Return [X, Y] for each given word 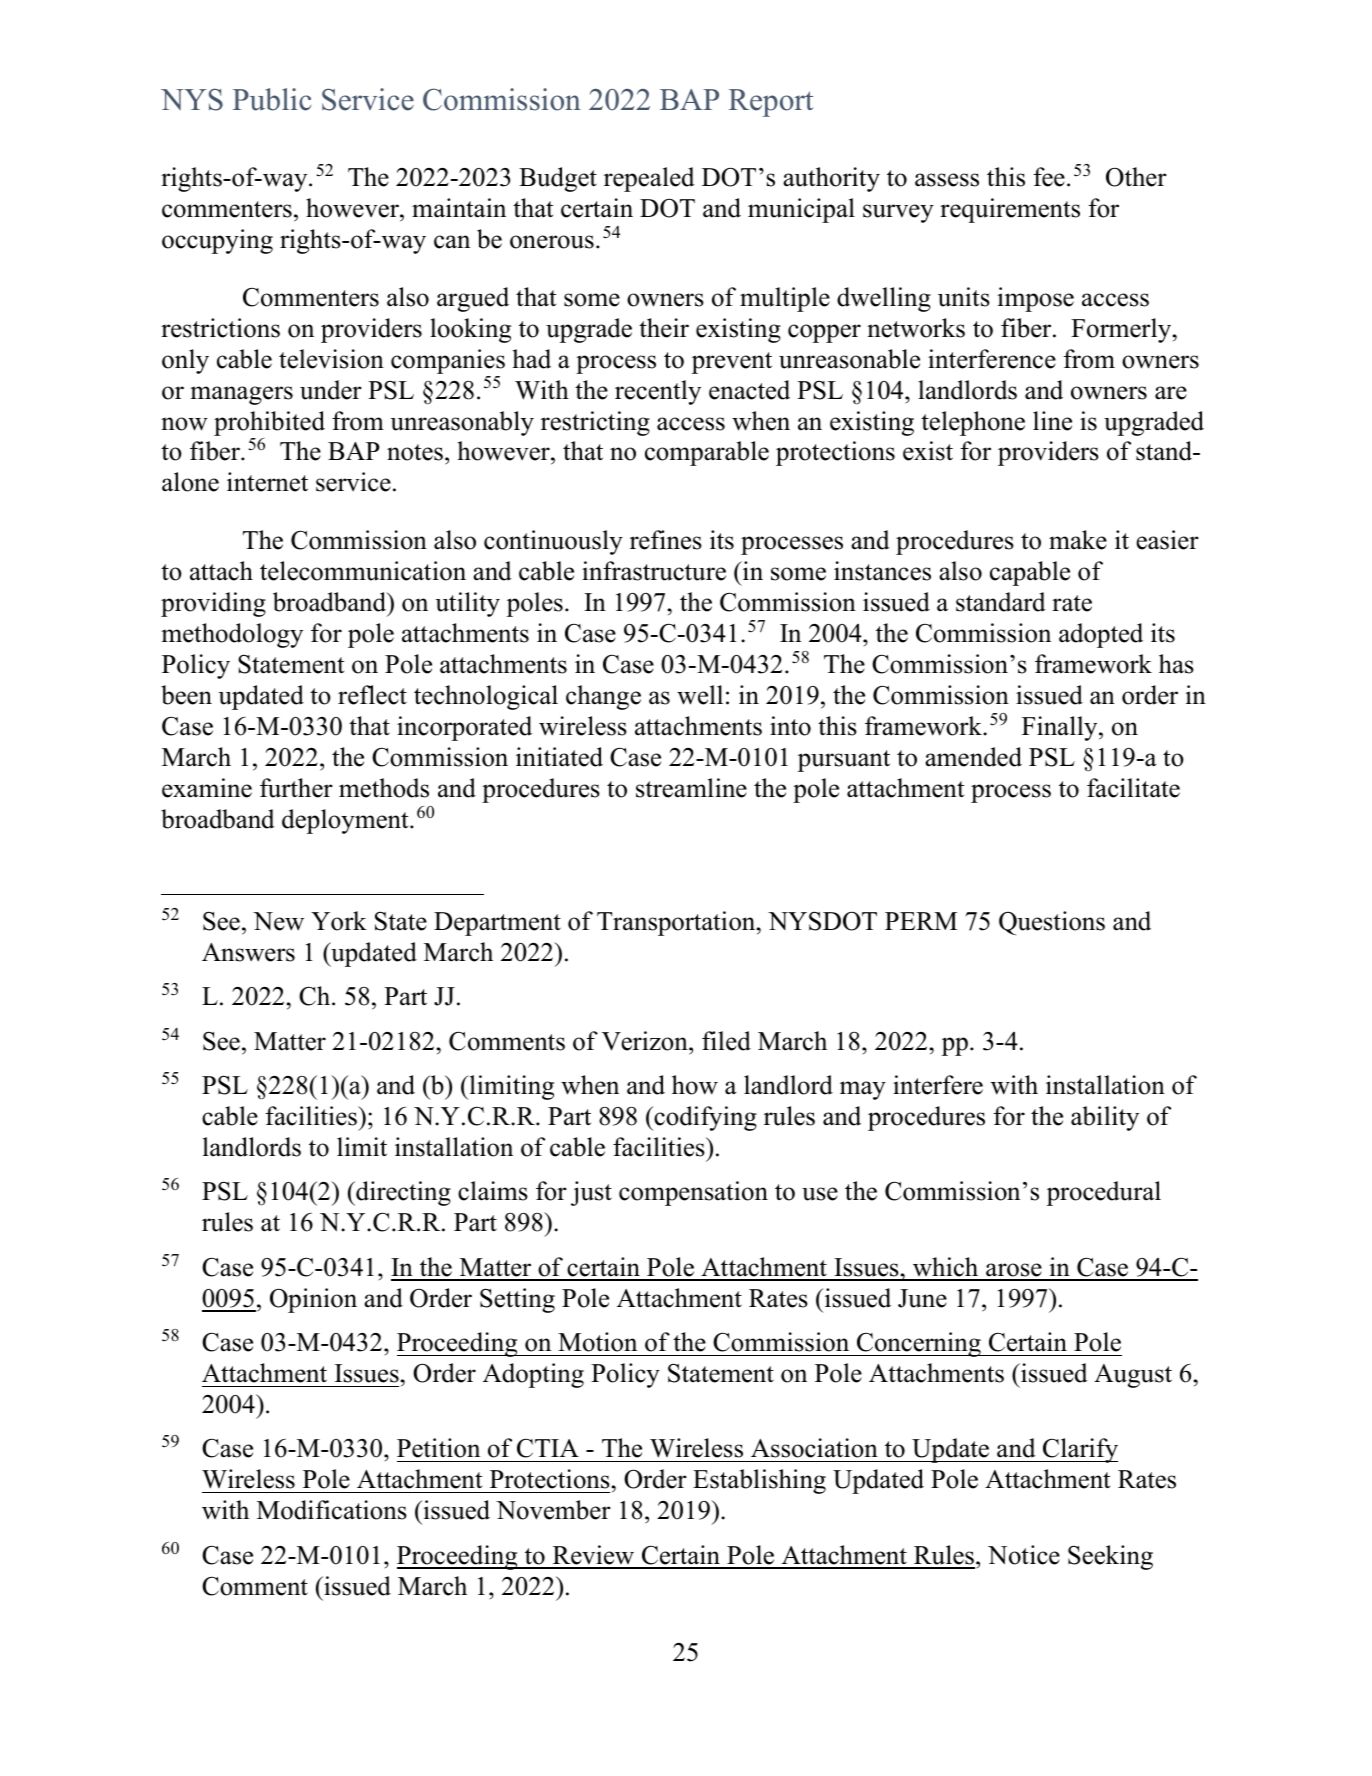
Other [1136, 177]
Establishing [759, 1481]
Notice [1024, 1555]
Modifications [332, 1510]
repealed [649, 179]
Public [272, 99]
